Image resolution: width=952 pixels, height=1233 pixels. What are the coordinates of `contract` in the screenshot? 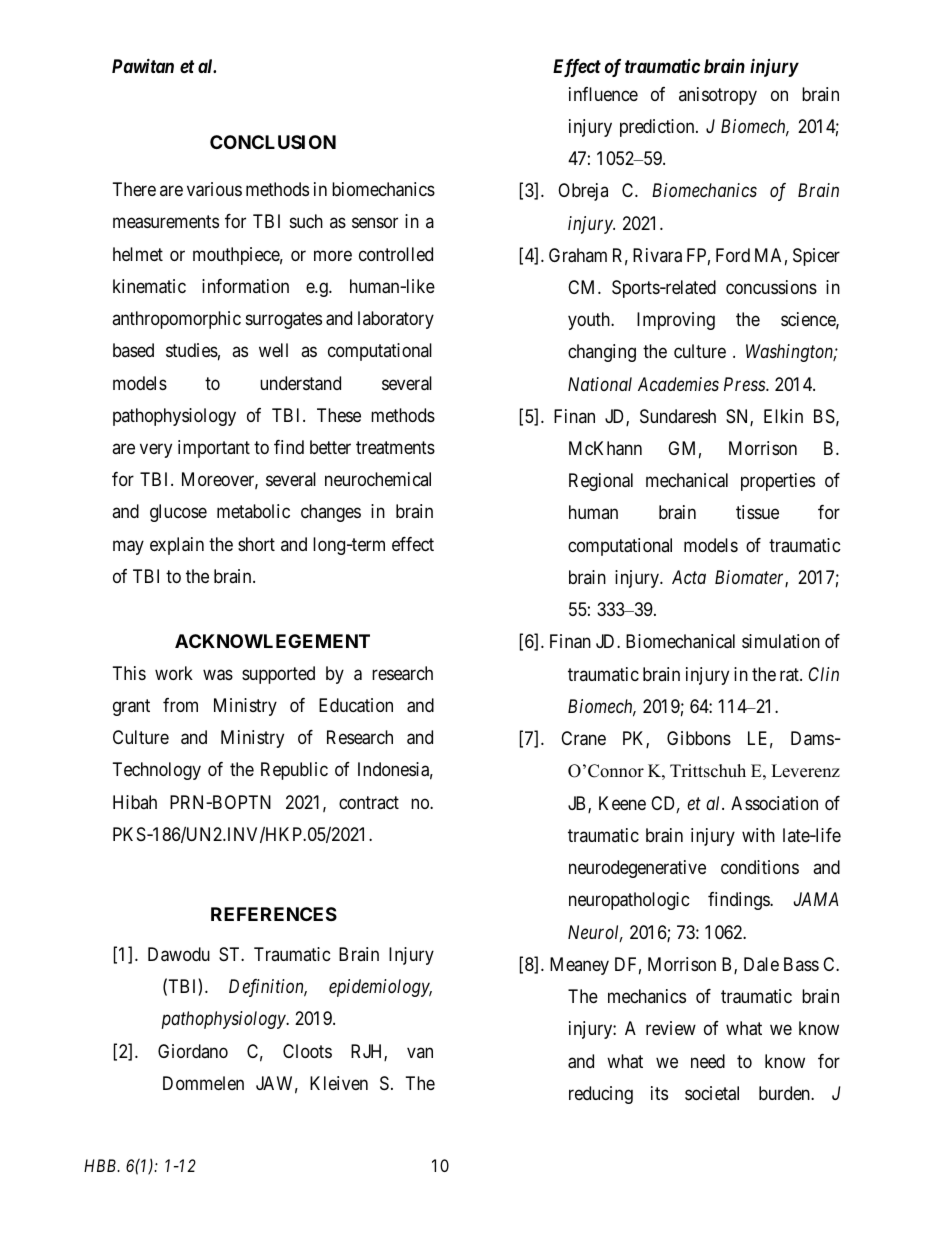 It's located at (369, 802).
